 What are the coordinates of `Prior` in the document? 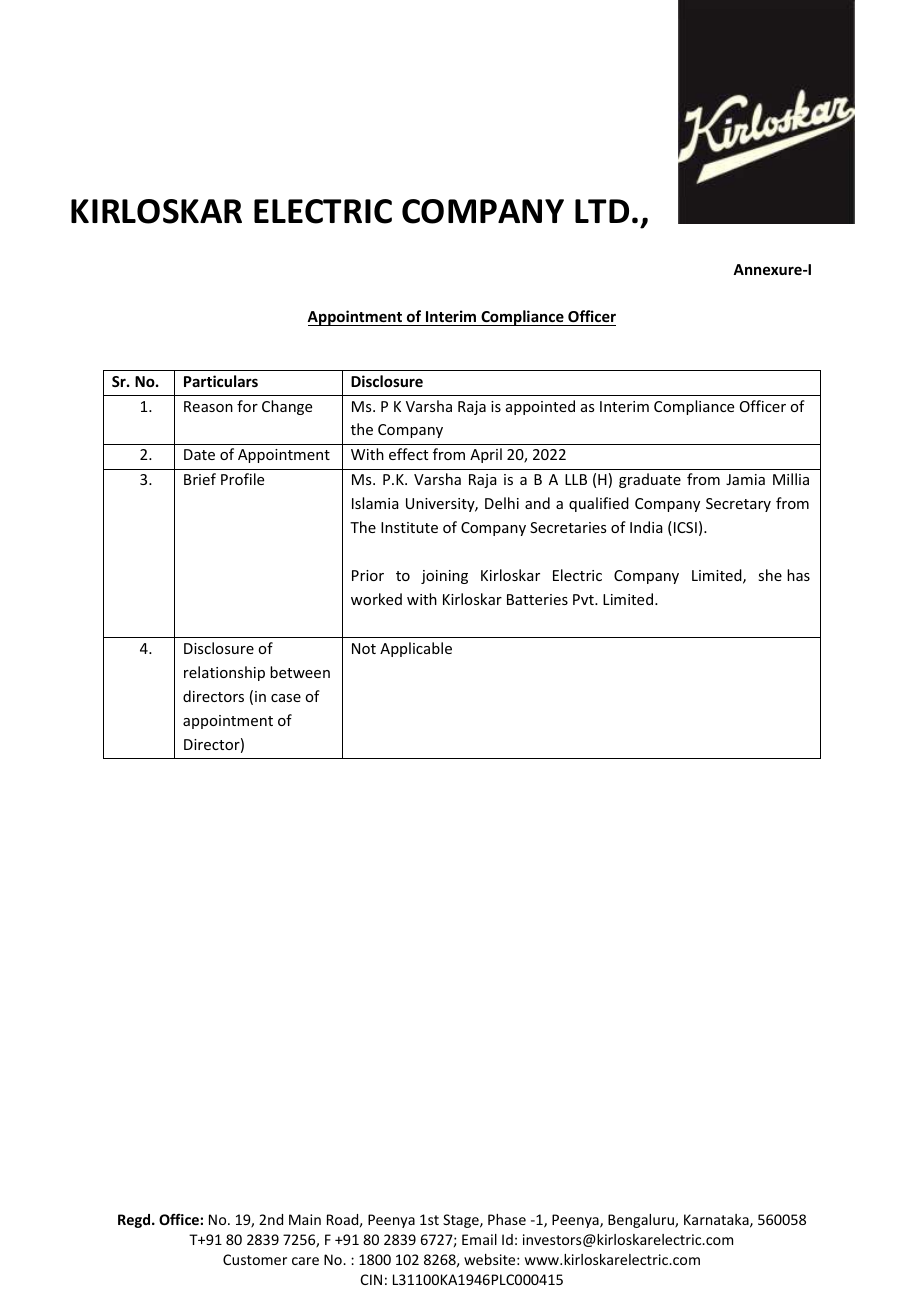 It's located at (368, 575).
